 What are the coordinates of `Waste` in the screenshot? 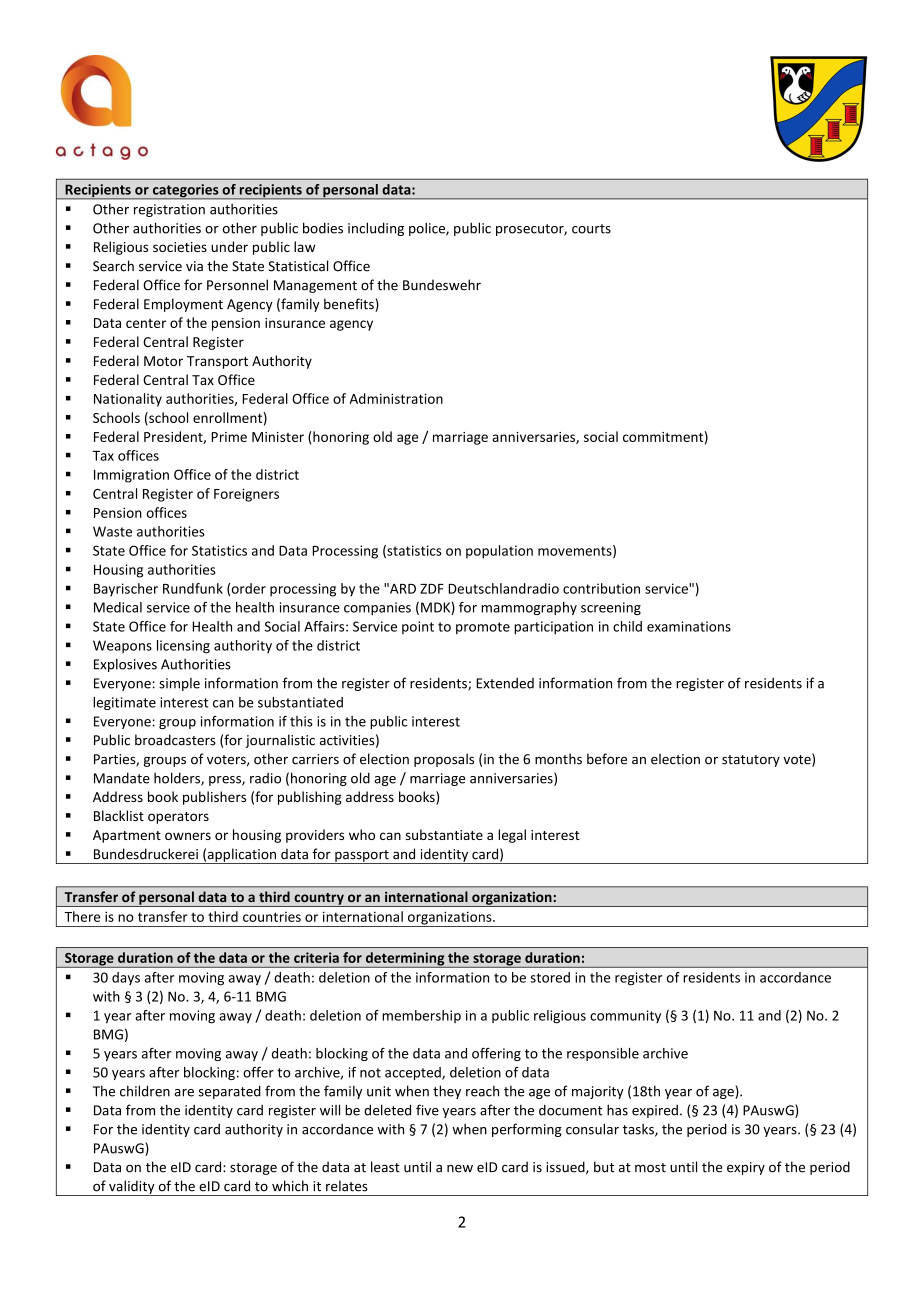 It's located at (112, 531).
